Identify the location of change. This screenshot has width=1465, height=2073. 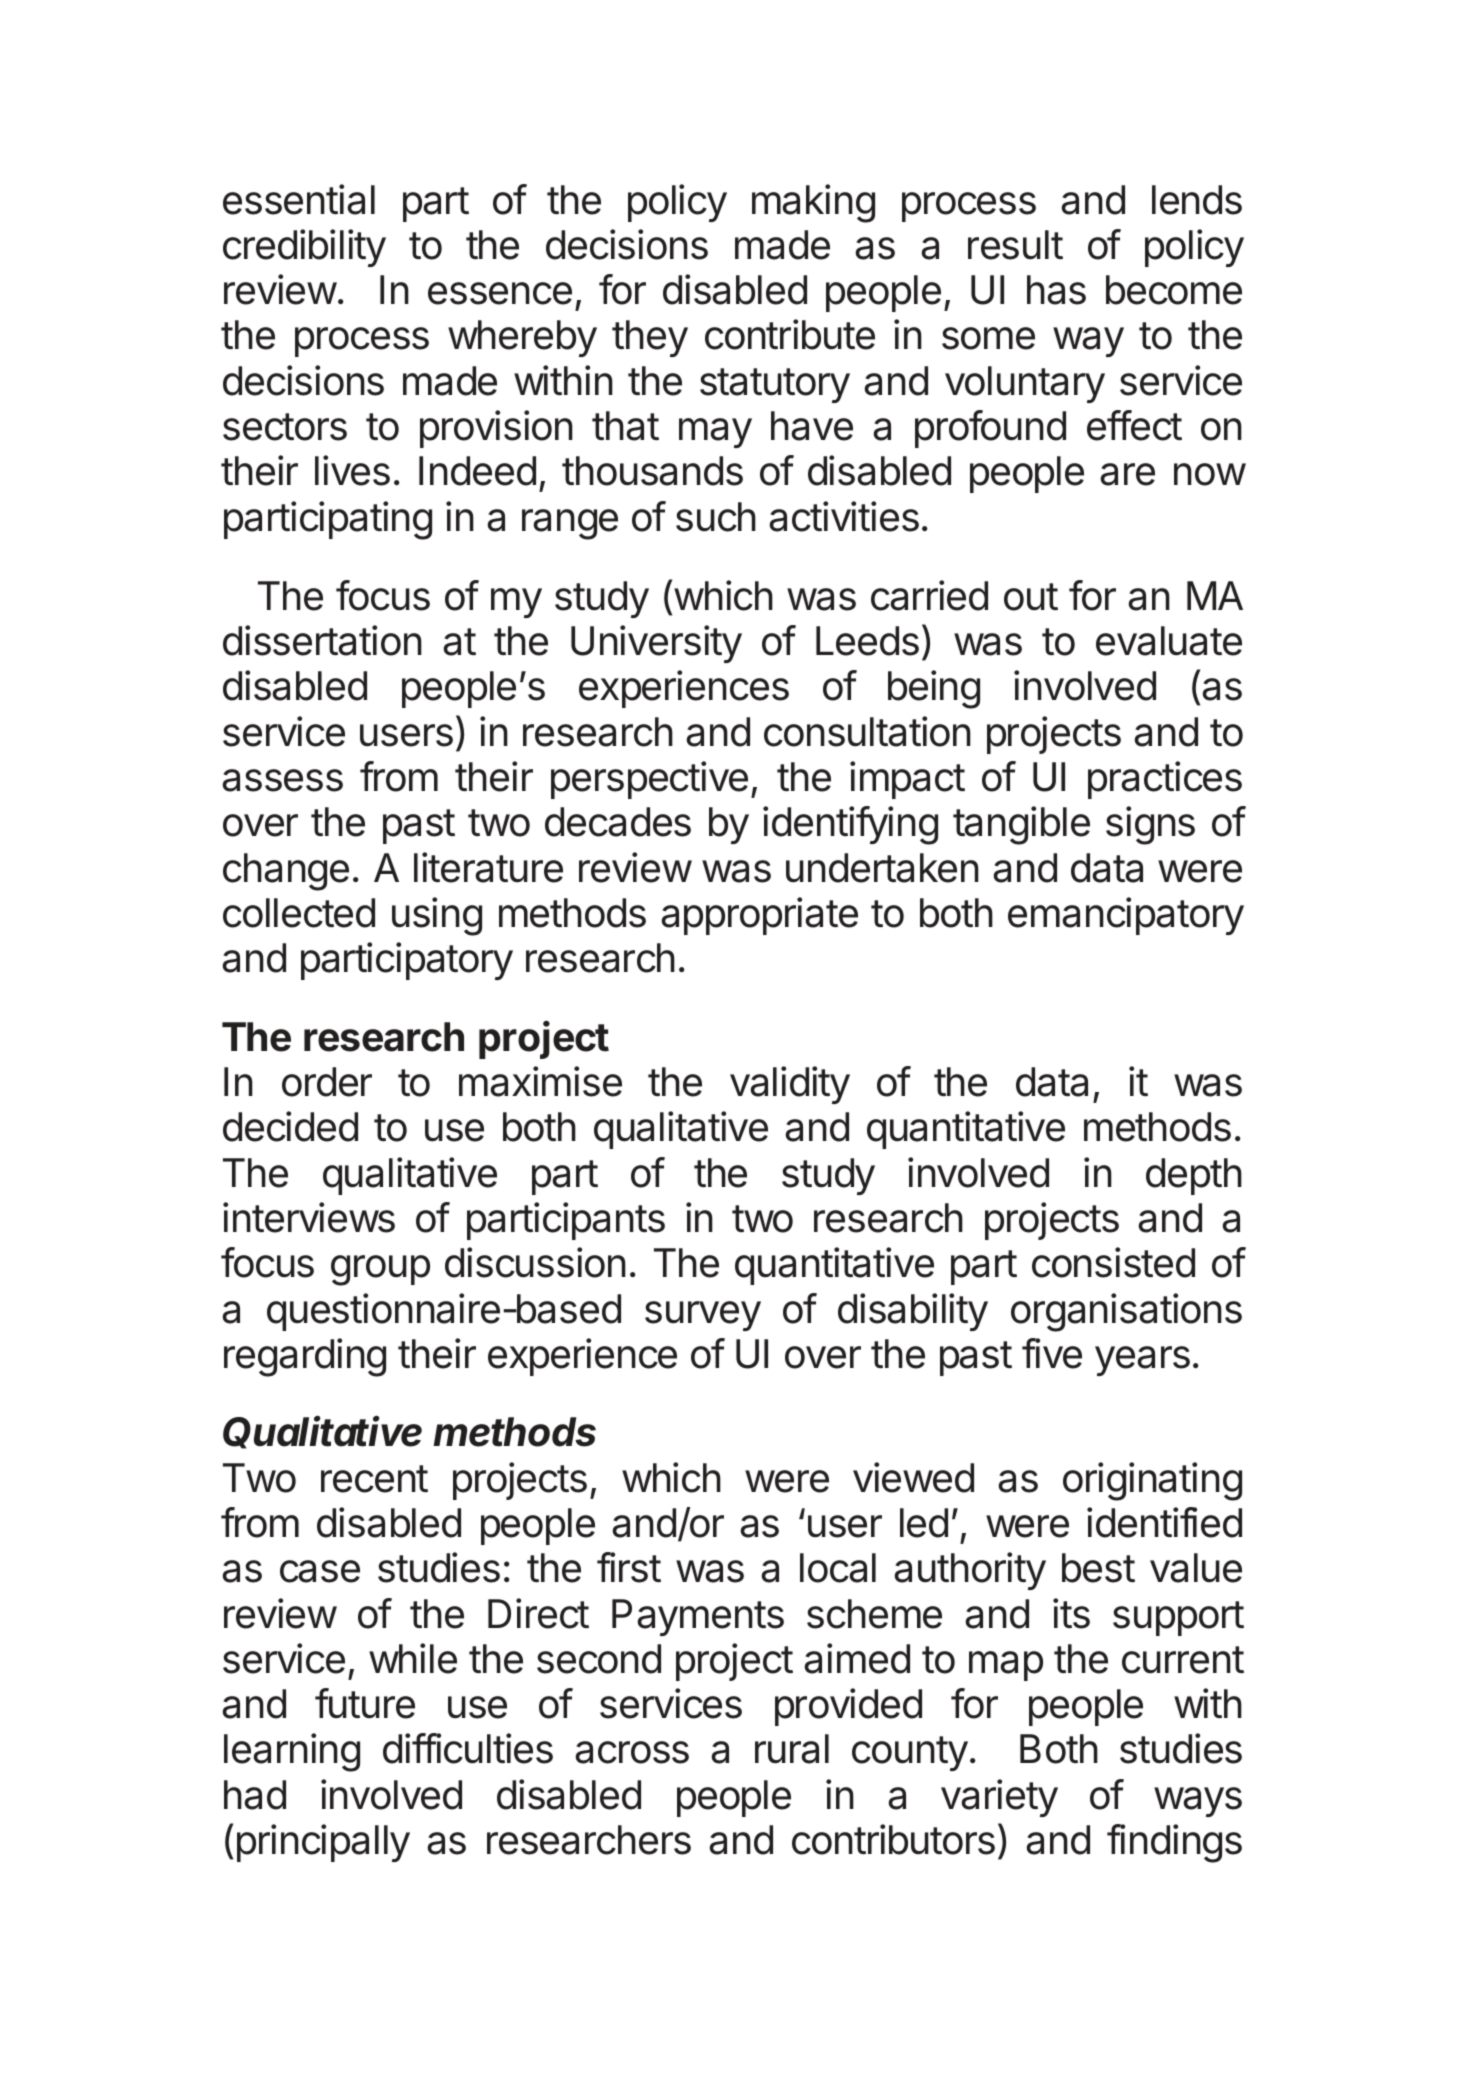
(286, 872).
